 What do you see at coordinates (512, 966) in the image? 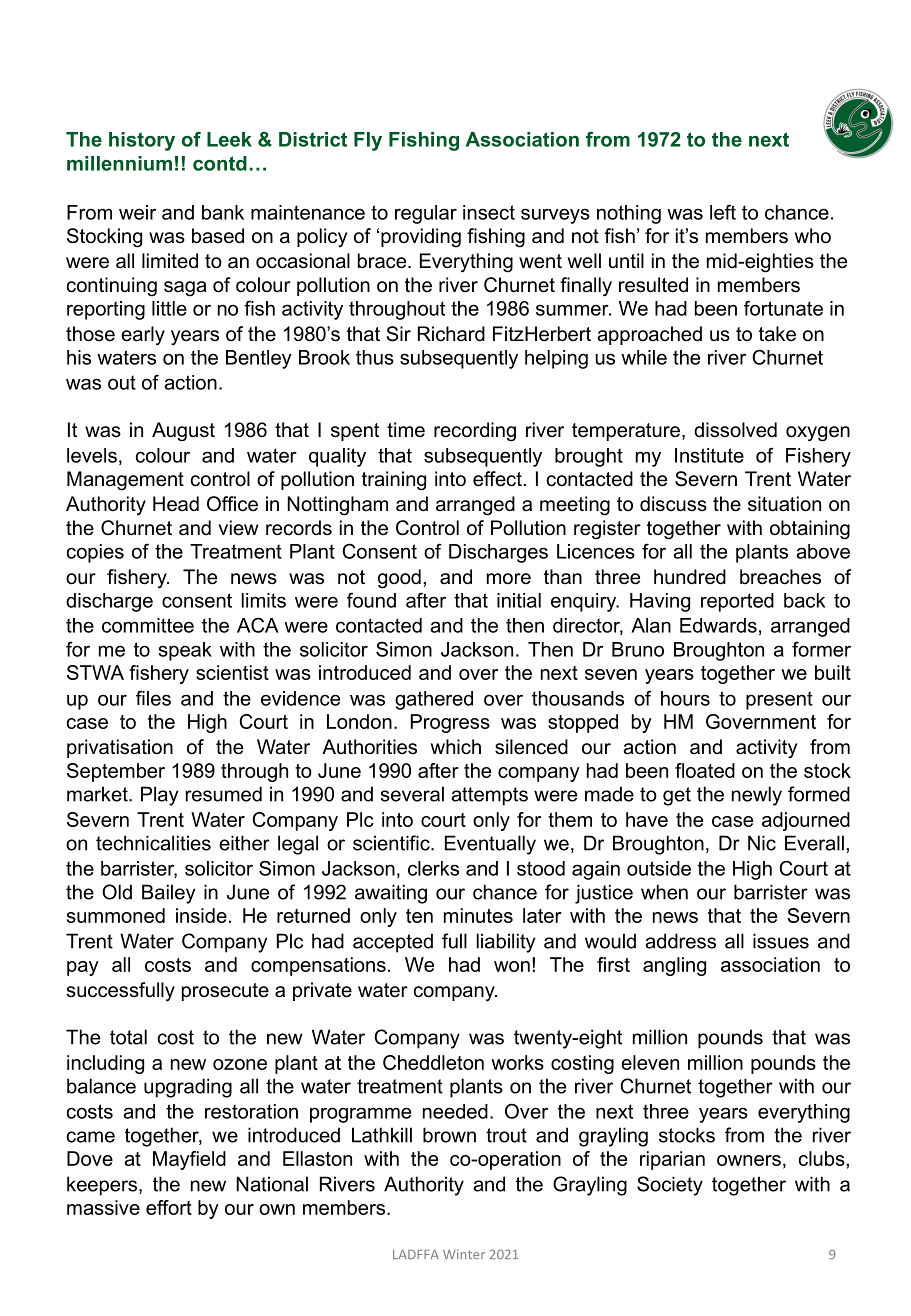
I see `won` at bounding box center [512, 966].
